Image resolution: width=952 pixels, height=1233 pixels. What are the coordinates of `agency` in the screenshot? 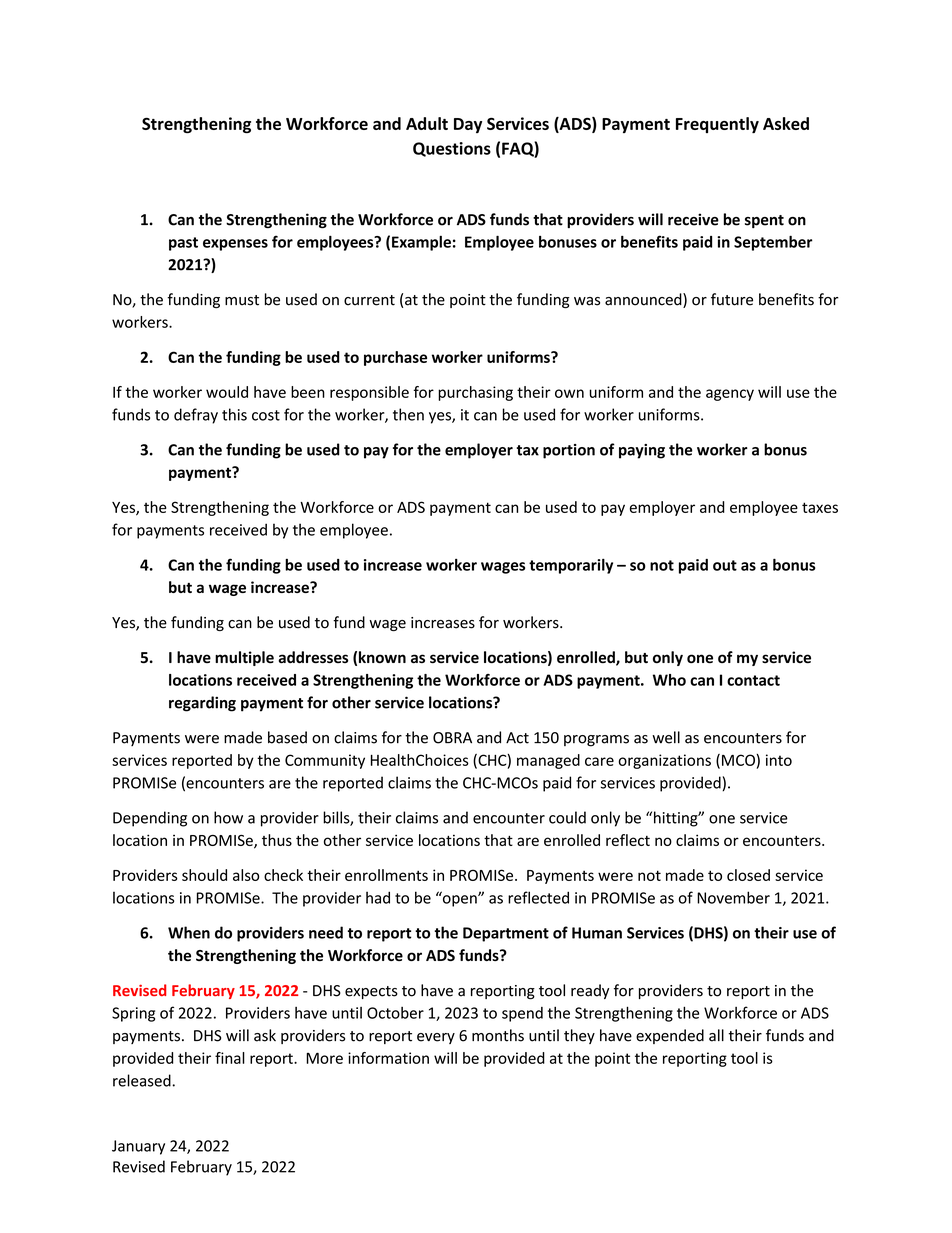 It's located at (730, 395).
